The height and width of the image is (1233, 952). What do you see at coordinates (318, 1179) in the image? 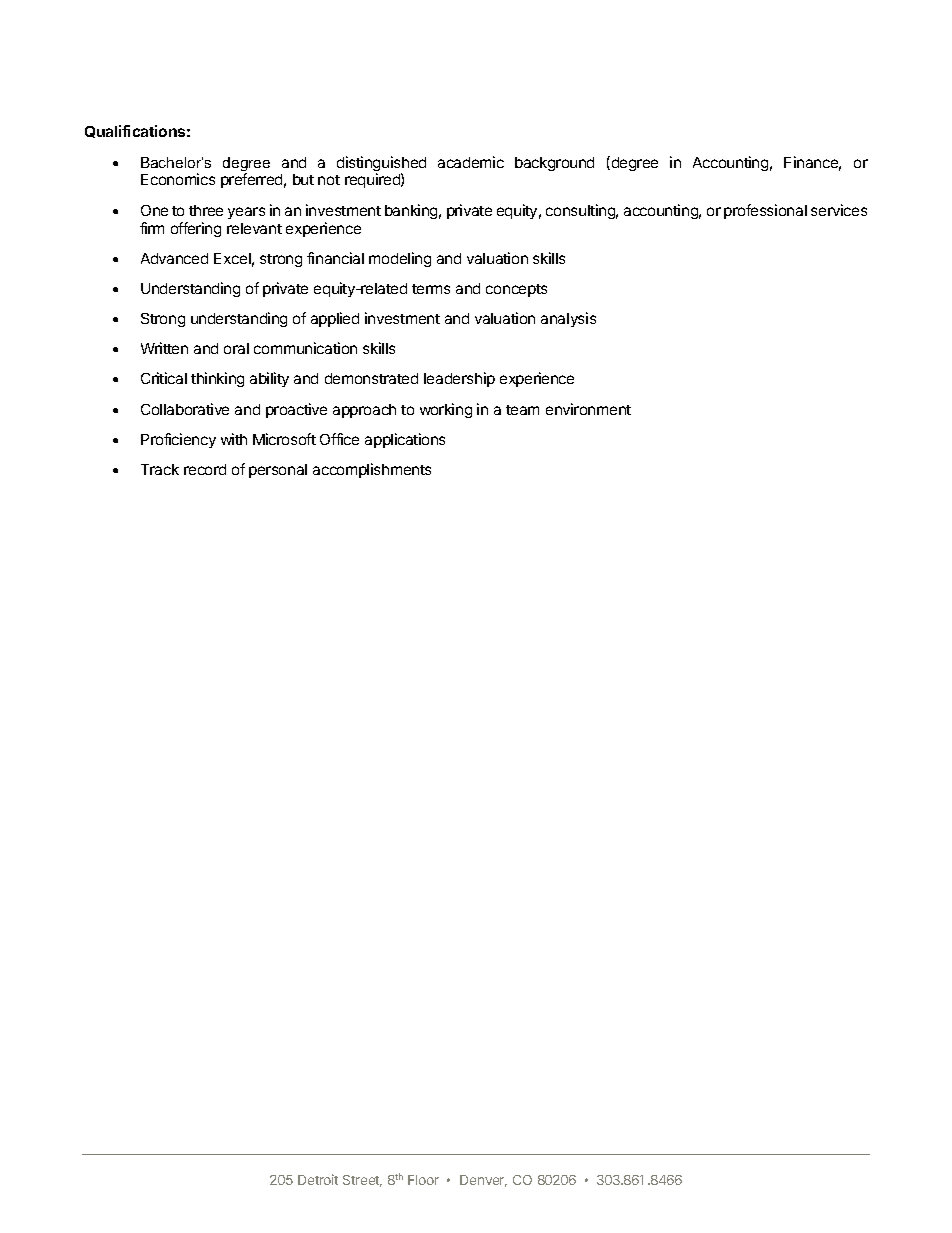
I see `Detroit` at bounding box center [318, 1179].
